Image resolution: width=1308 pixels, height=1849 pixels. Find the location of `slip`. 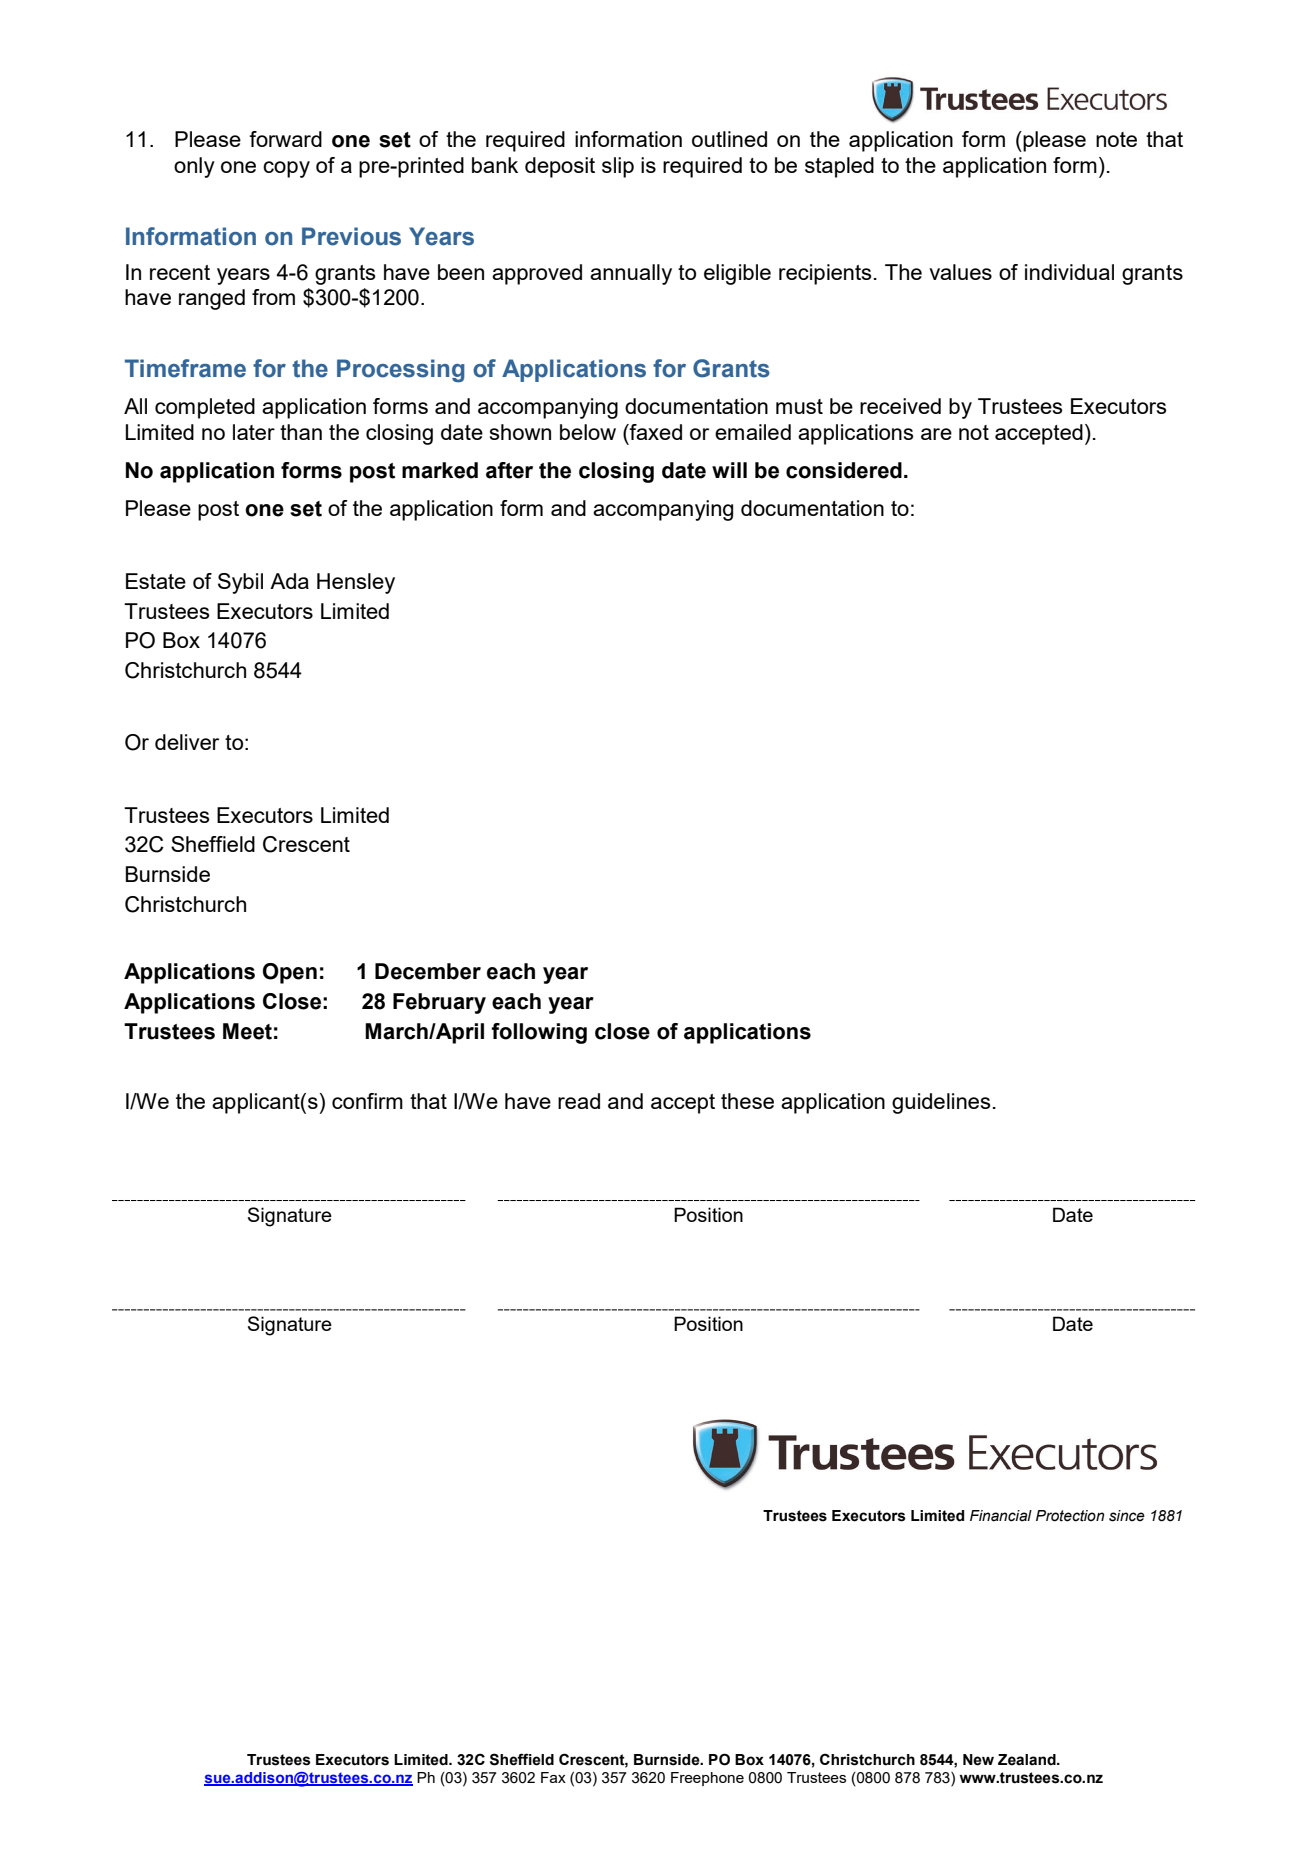

slip is located at coordinates (618, 167).
